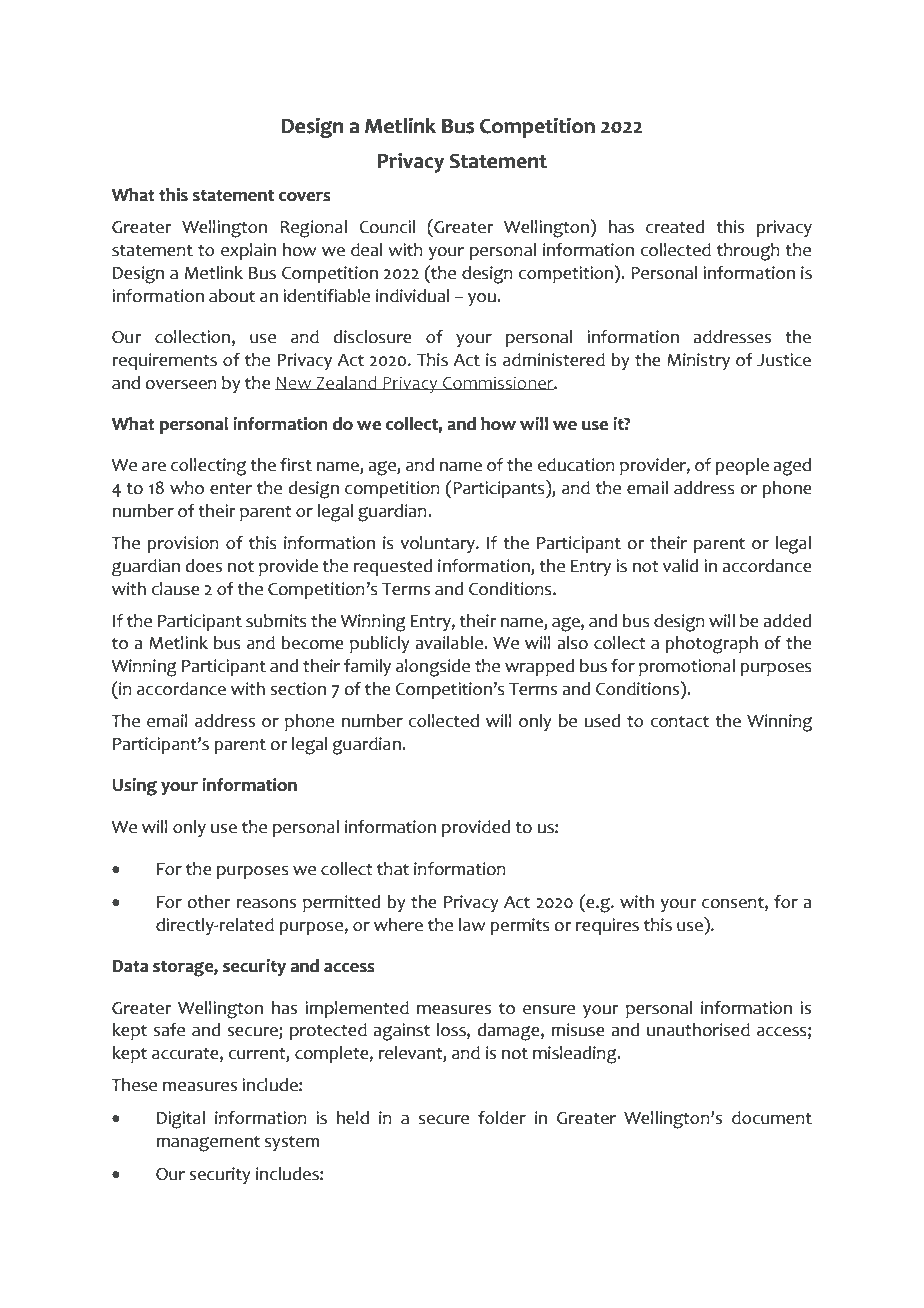 Image resolution: width=924 pixels, height=1308 pixels. I want to click on created, so click(675, 227).
